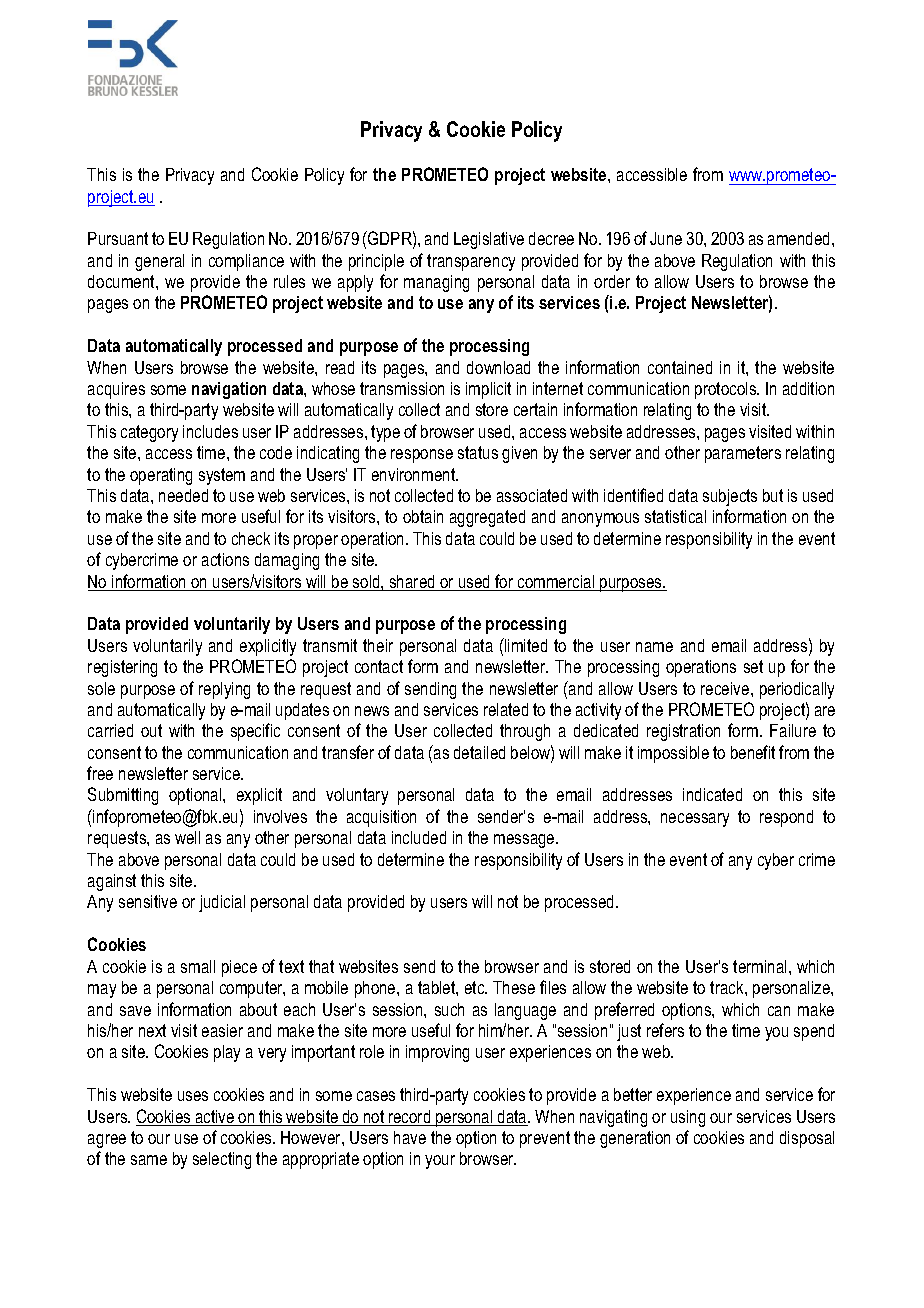 The height and width of the image is (1308, 924). Describe the element at coordinates (730, 497) in the image. I see `subjects` at that location.
